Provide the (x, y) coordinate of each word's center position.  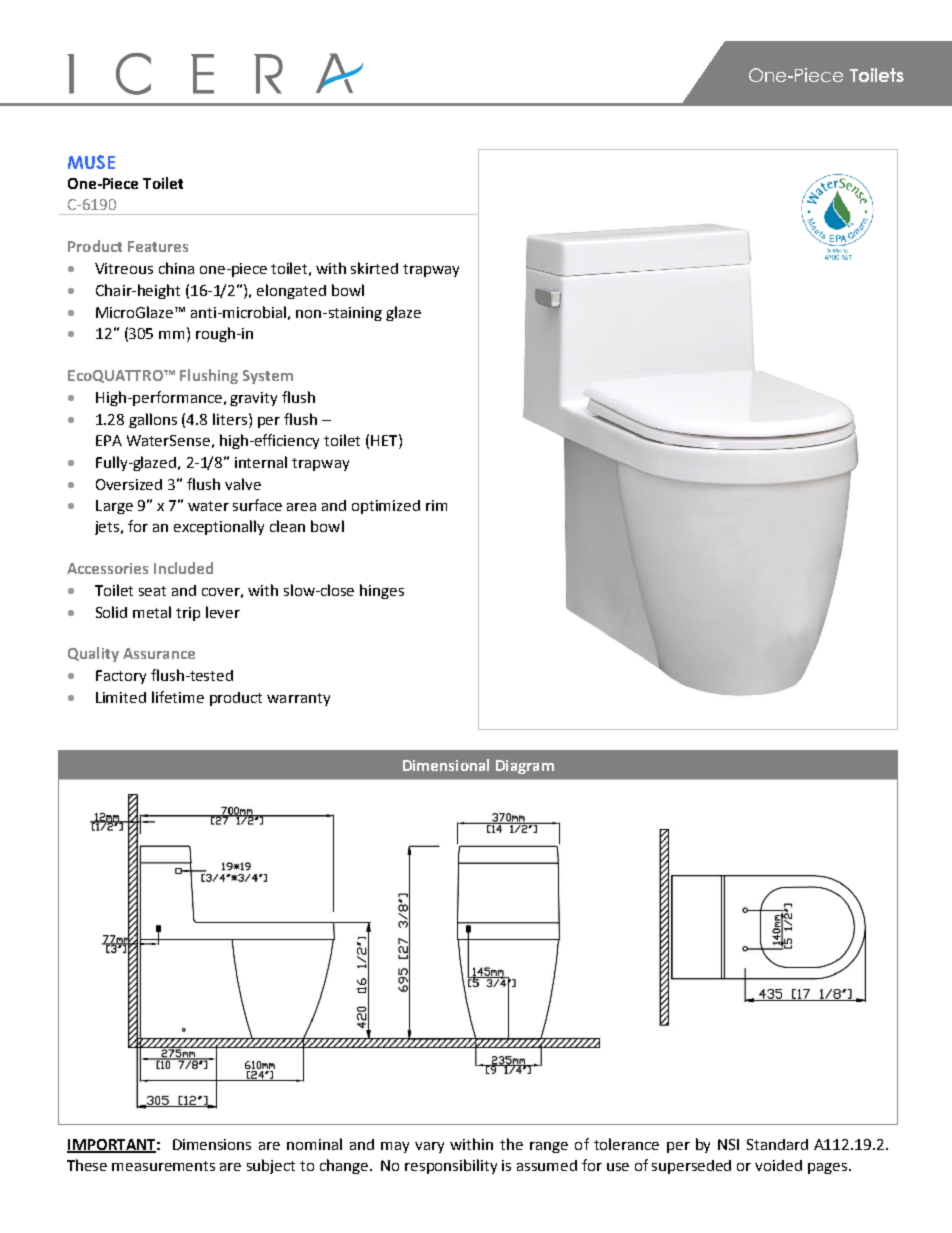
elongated (291, 291)
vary (429, 1147)
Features (158, 246)
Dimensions (212, 1144)
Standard (777, 1144)
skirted (374, 268)
